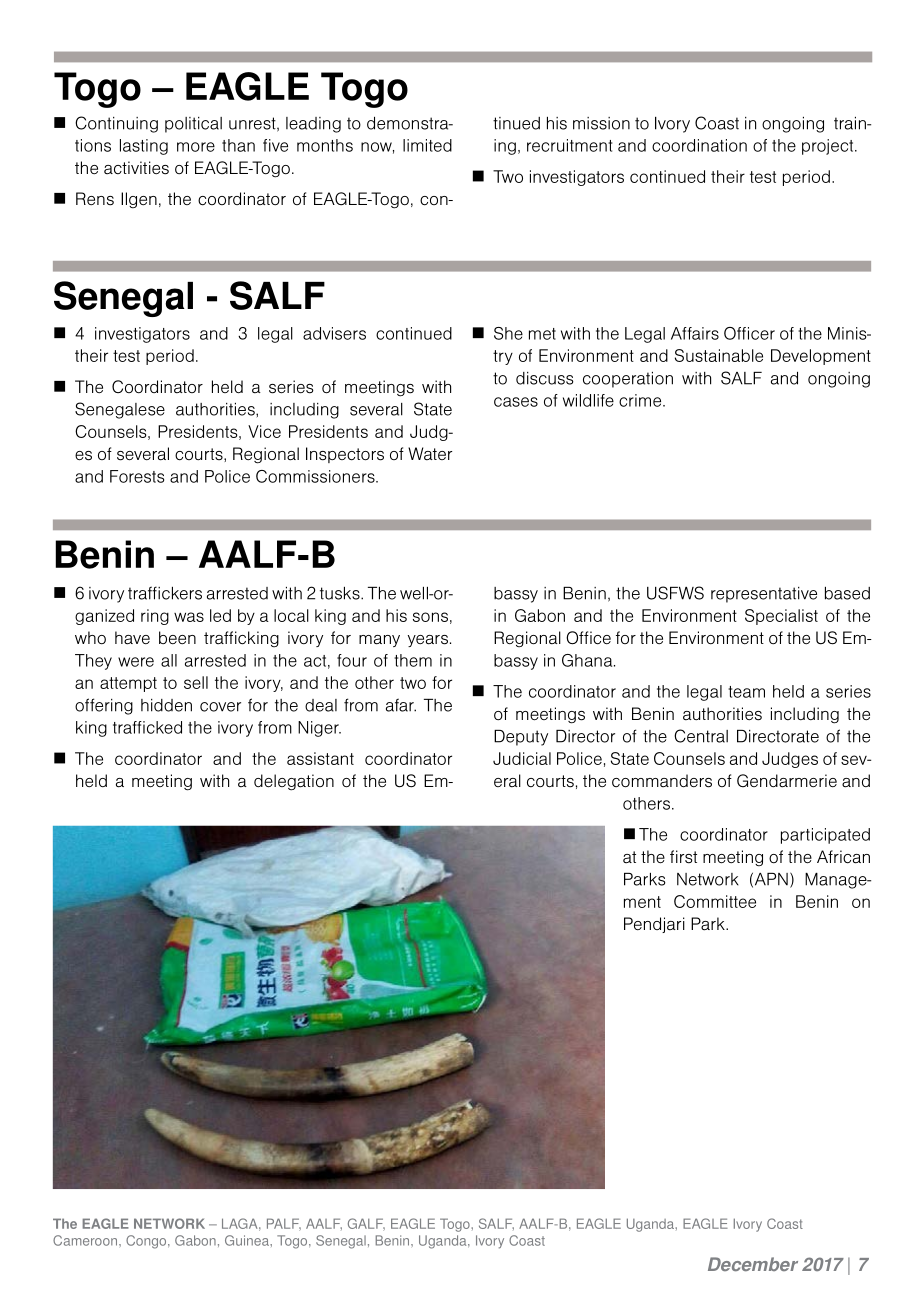 The width and height of the image is (924, 1308). Describe the element at coordinates (166, 705) in the image. I see `hidden` at that location.
